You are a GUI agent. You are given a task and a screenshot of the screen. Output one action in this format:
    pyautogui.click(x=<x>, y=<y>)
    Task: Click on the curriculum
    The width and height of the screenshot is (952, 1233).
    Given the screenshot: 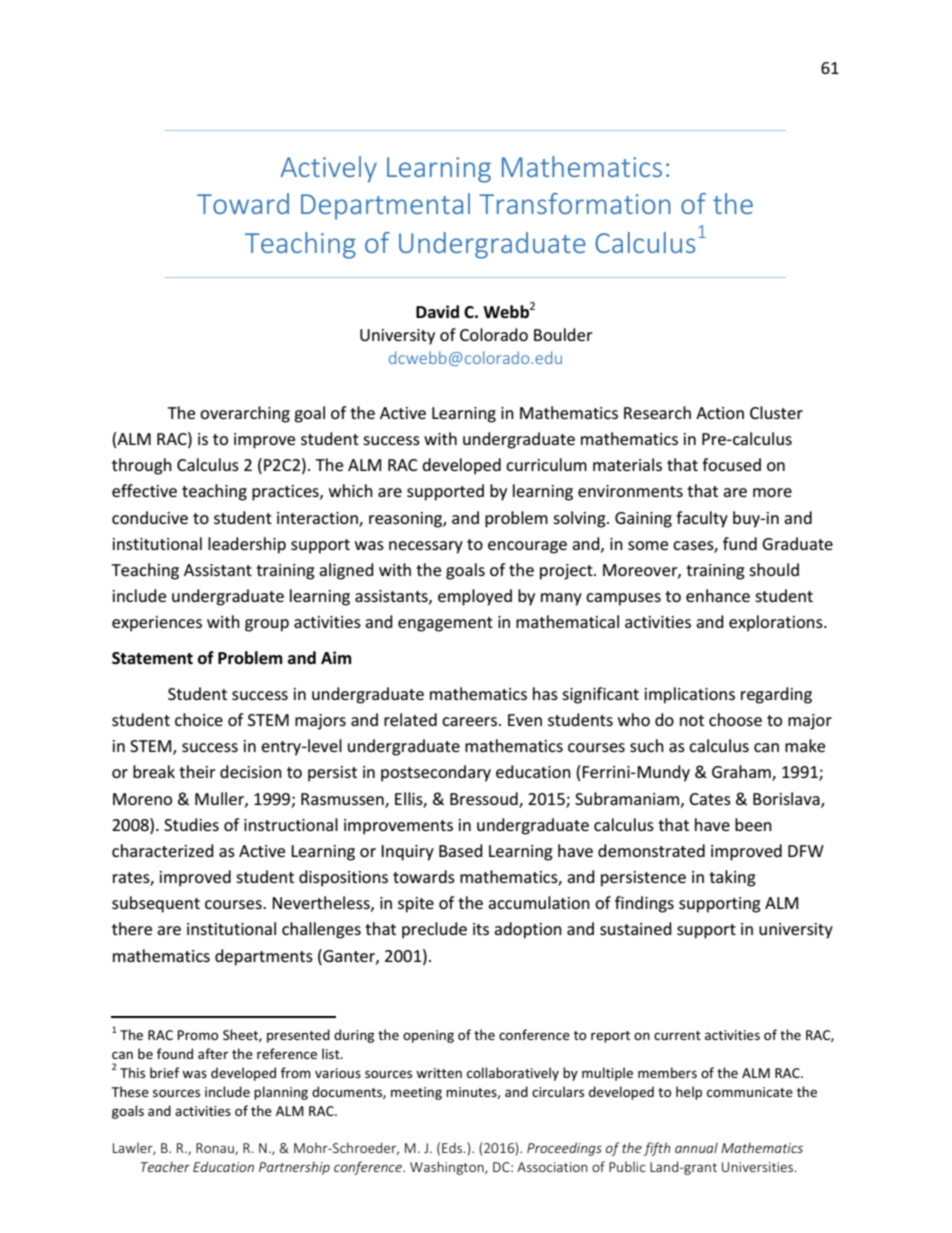 What is the action you would take?
    pyautogui.click(x=546, y=464)
